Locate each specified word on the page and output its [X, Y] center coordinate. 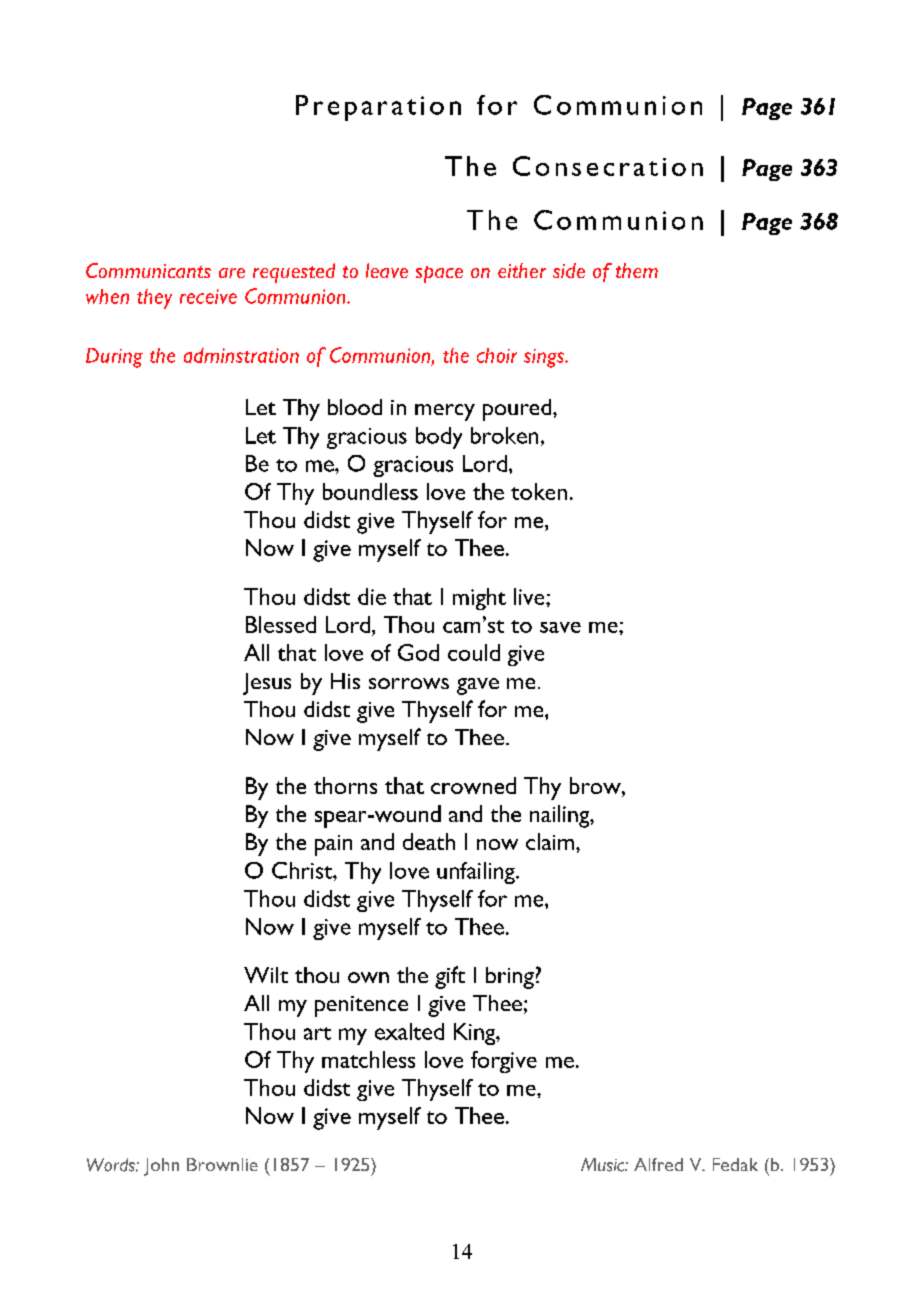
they [154, 299]
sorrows [409, 683]
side [569, 270]
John [161, 1167]
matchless [368, 1059]
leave [387, 270]
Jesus [267, 684]
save [560, 627]
